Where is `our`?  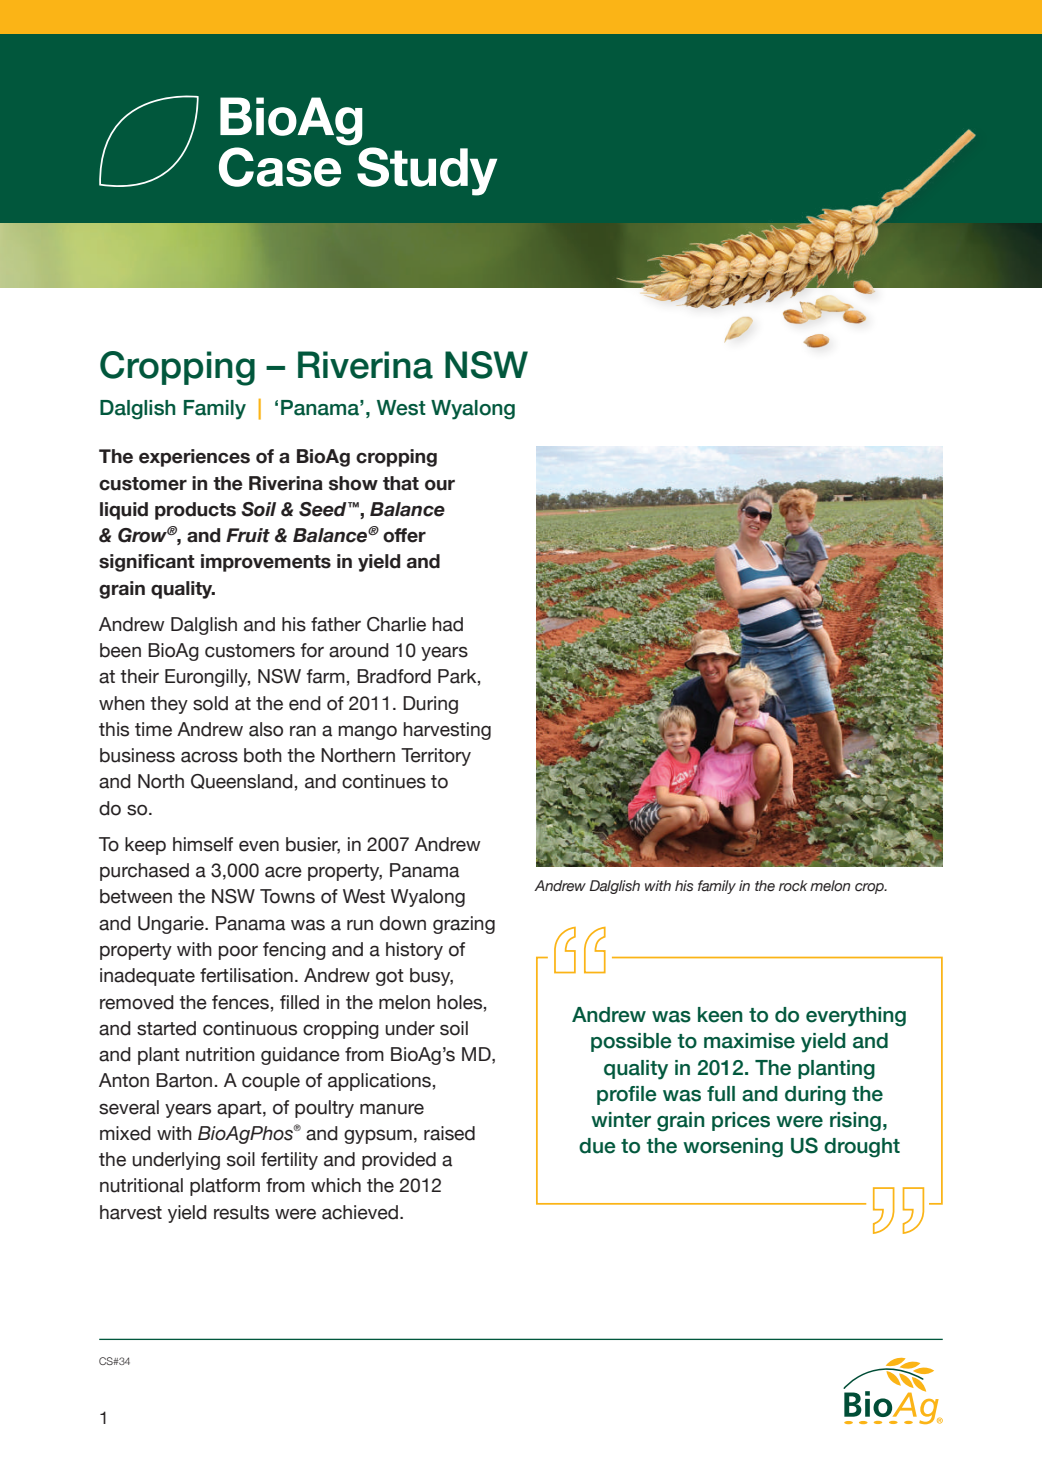 our is located at coordinates (440, 485).
